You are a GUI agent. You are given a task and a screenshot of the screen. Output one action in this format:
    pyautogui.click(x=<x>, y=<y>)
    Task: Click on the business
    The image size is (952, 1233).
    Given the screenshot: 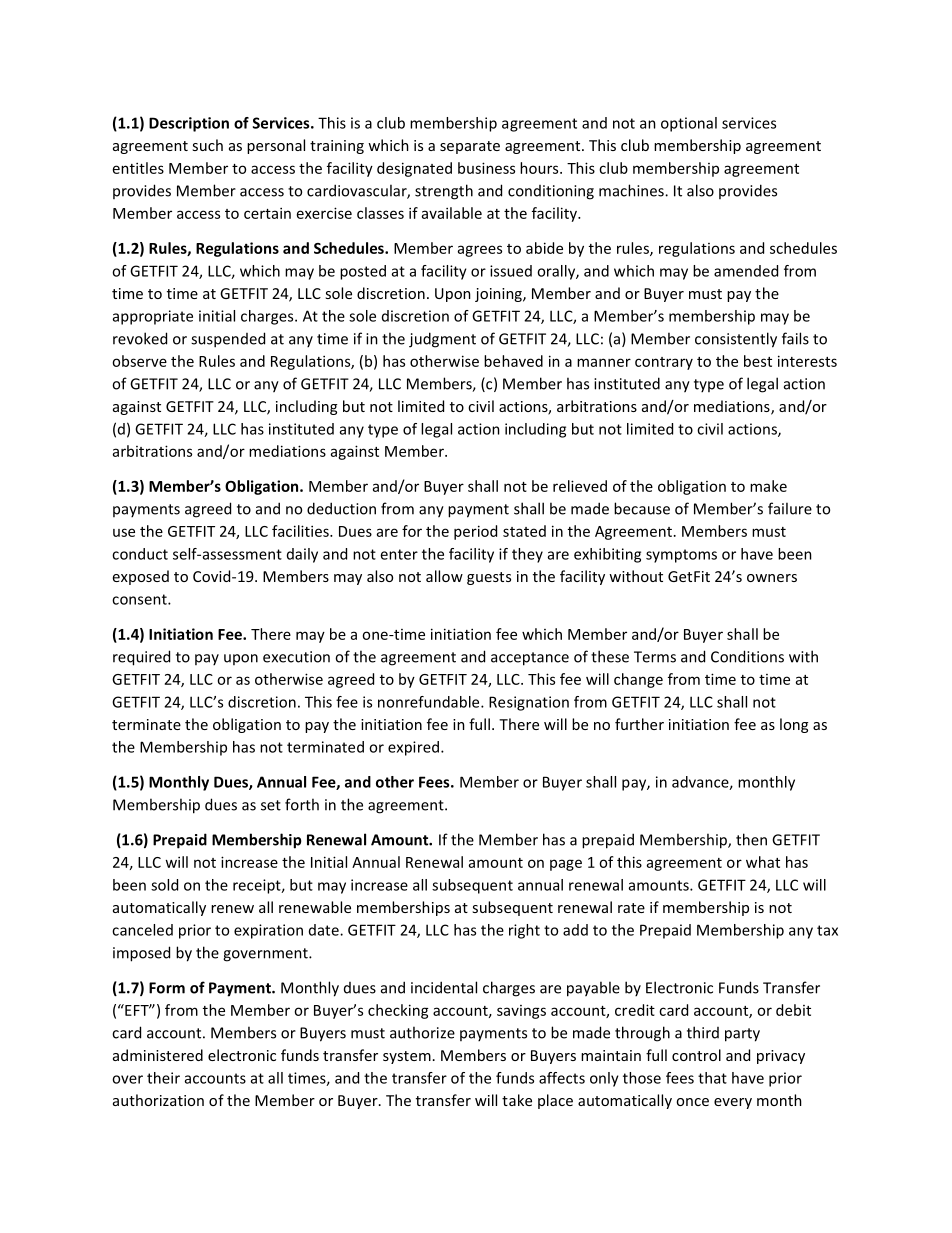 What is the action you would take?
    pyautogui.click(x=486, y=168)
